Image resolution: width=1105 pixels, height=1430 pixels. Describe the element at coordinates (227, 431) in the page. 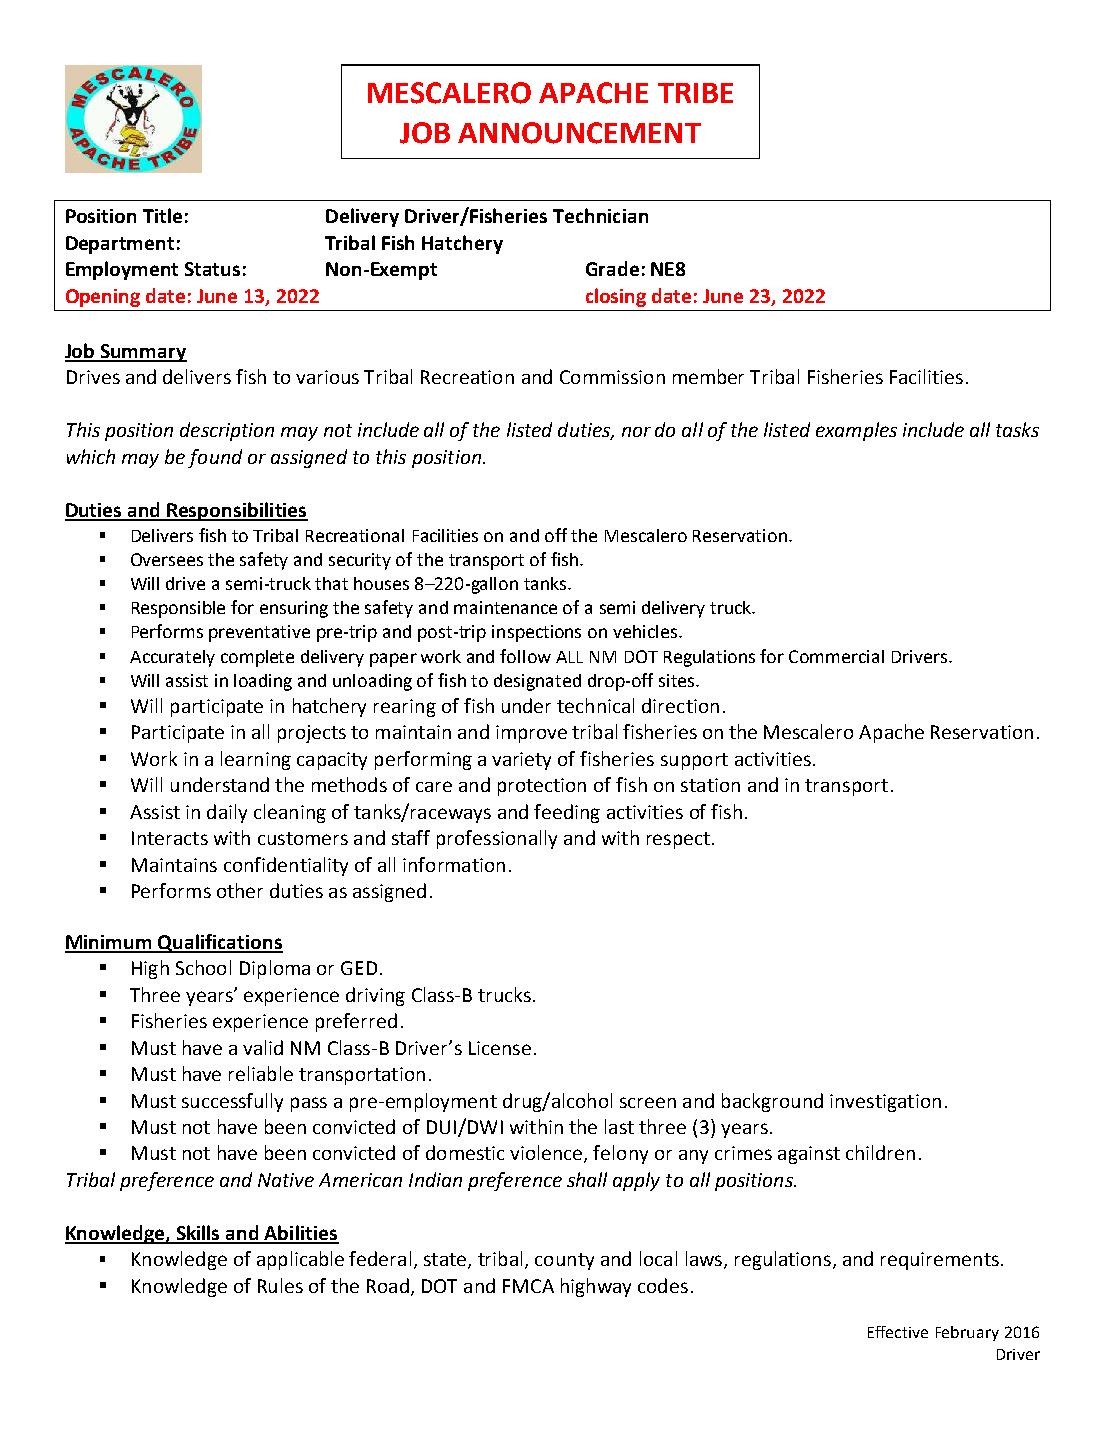

I see `description` at that location.
